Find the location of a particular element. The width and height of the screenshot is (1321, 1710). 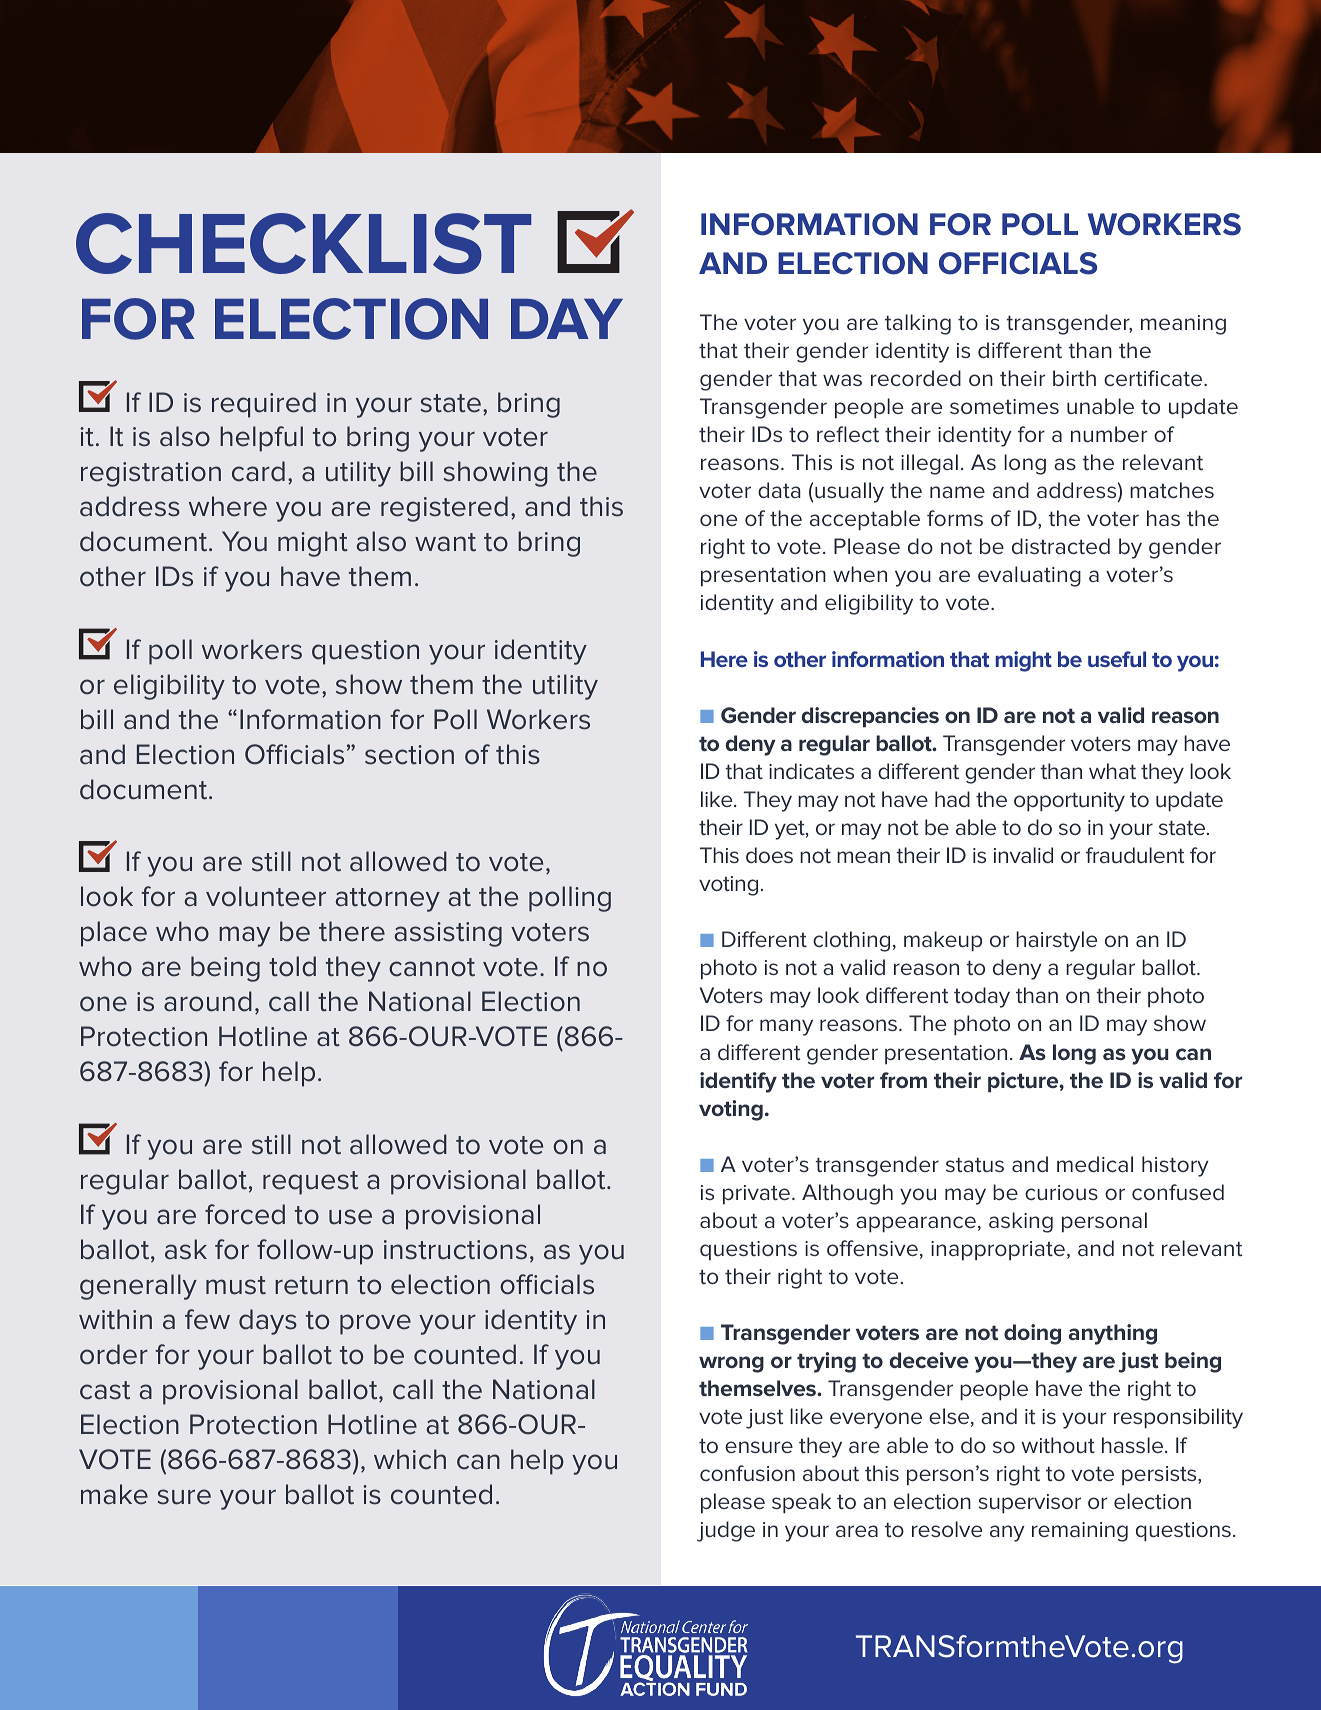

was is located at coordinates (842, 380).
